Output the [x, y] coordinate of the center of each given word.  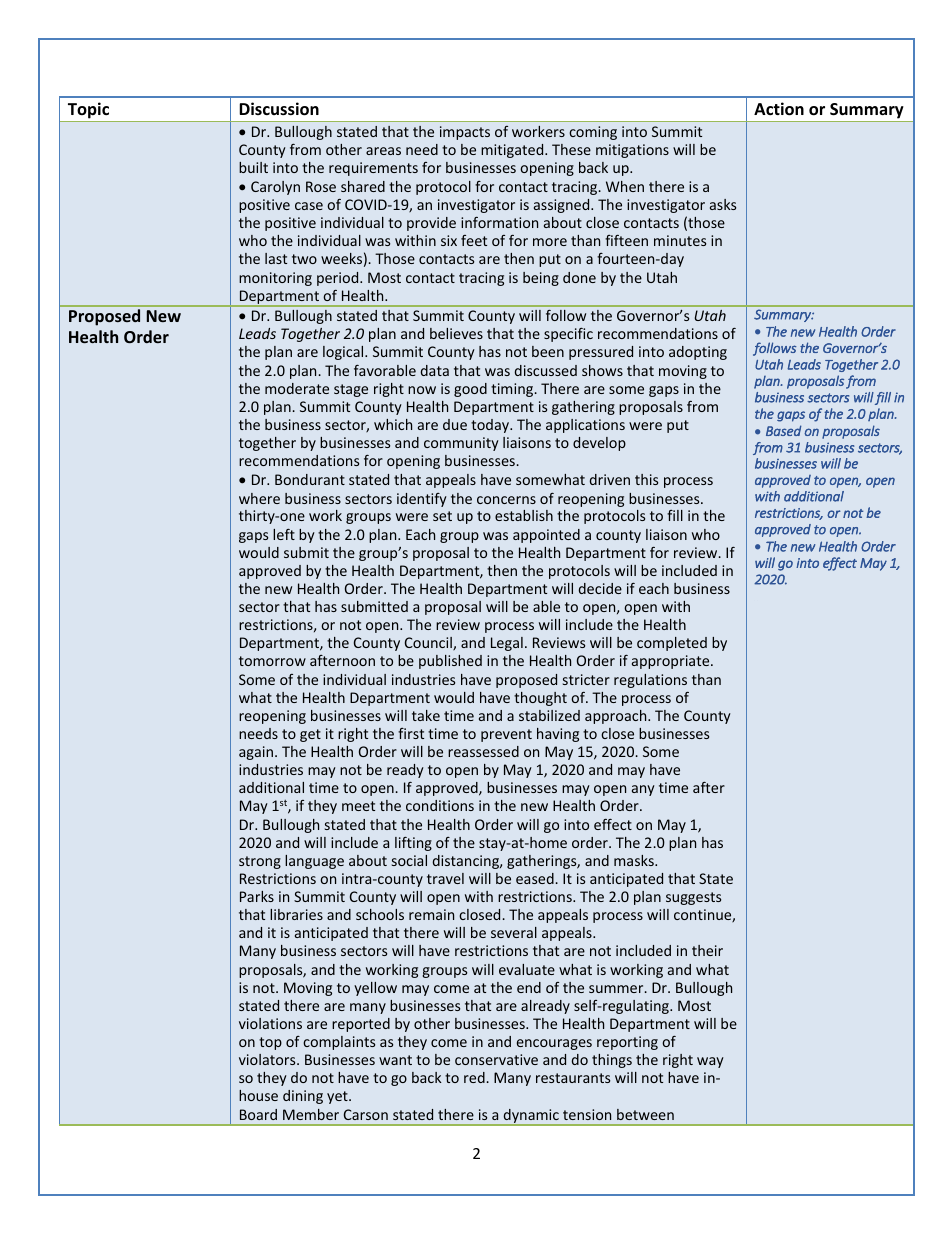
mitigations [632, 151]
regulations [650, 681]
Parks [257, 896]
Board [258, 1114]
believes [456, 333]
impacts [465, 133]
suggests [693, 898]
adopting [698, 353]
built [253, 167]
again [257, 753]
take [426, 715]
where [259, 498]
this [646, 479]
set [442, 516]
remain [431, 914]
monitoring [275, 279]
